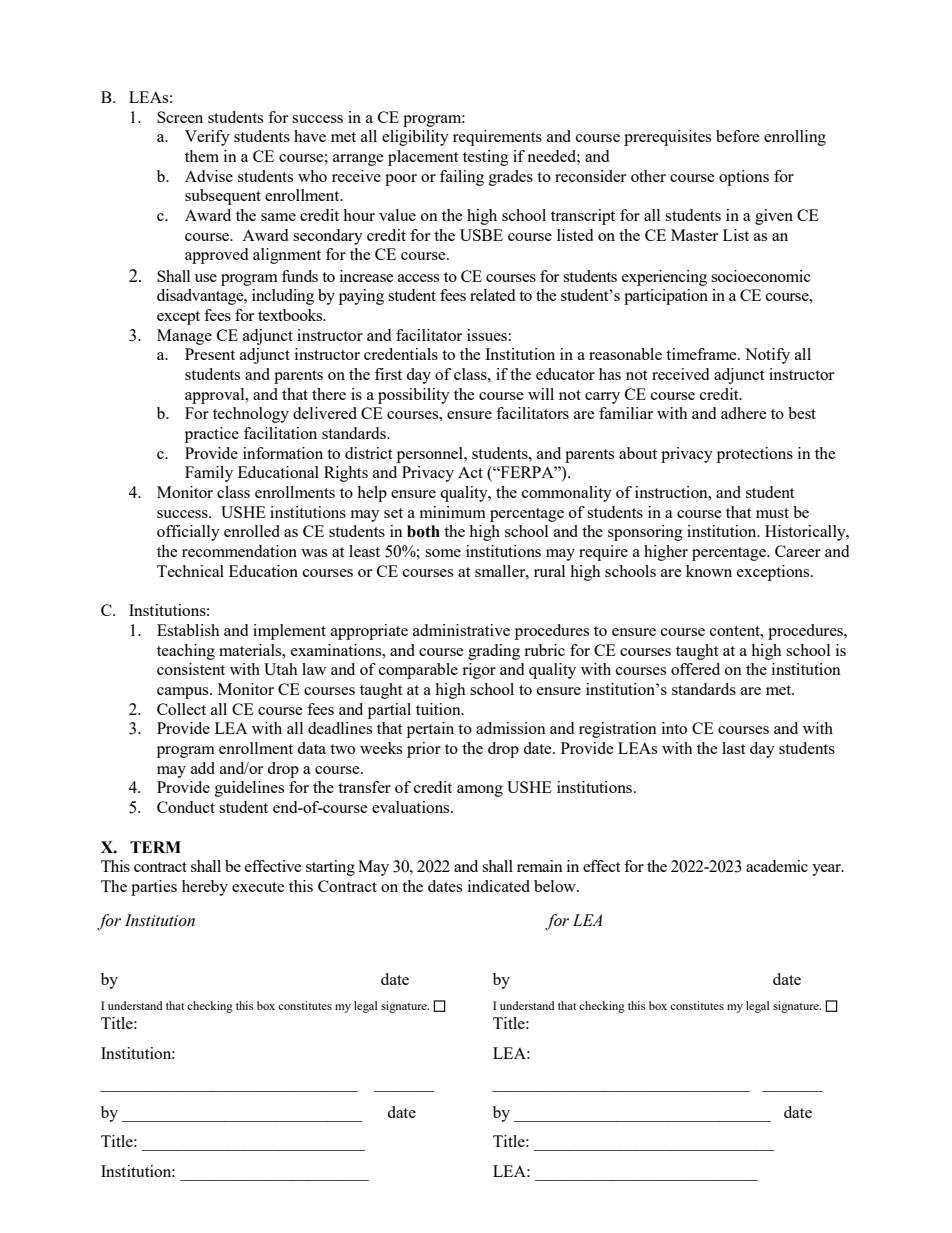  What do you see at coordinates (486, 158) in the screenshot?
I see `testing` at bounding box center [486, 158].
